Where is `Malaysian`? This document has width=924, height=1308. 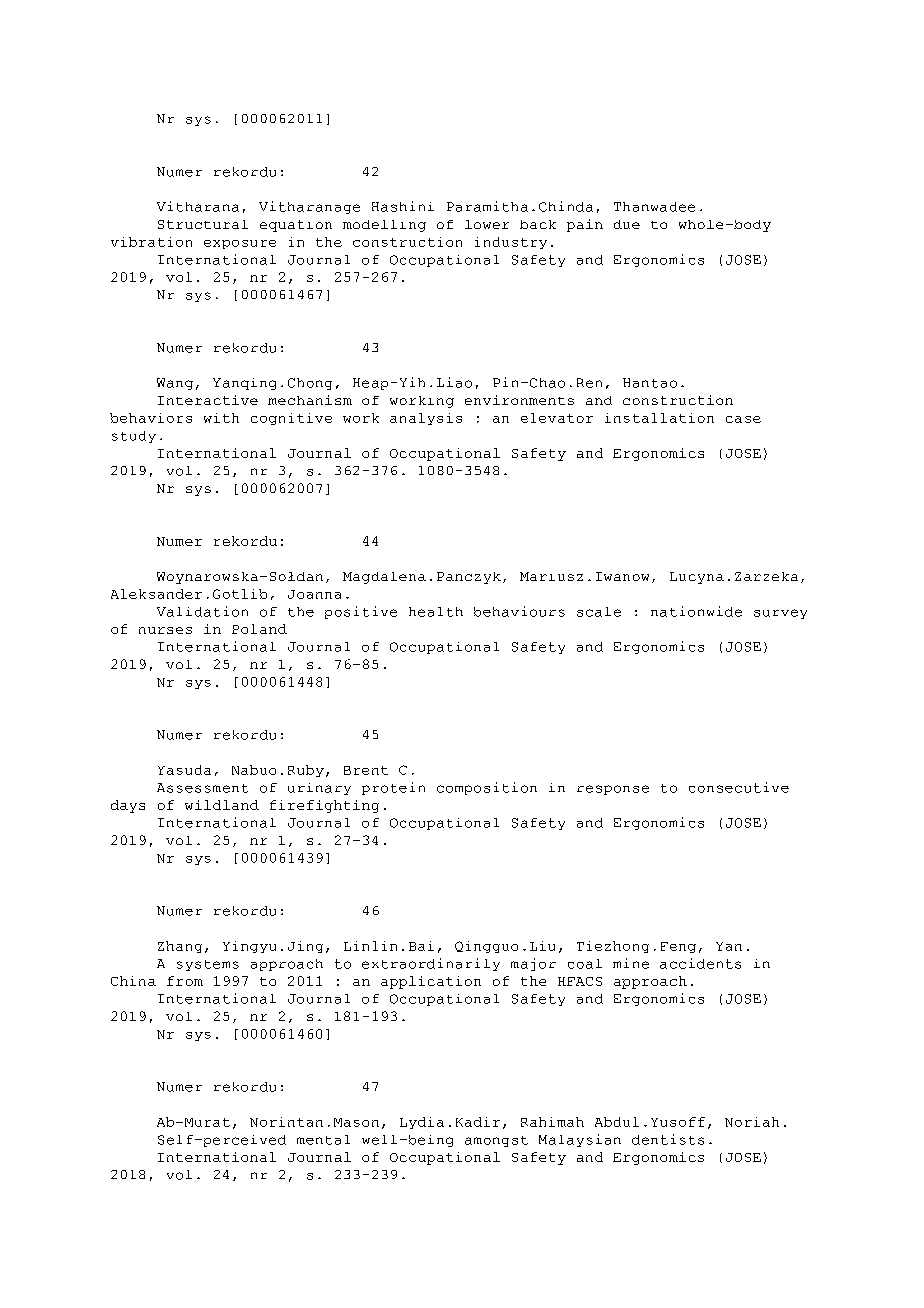
Malaysian is located at coordinates (580, 1140).
